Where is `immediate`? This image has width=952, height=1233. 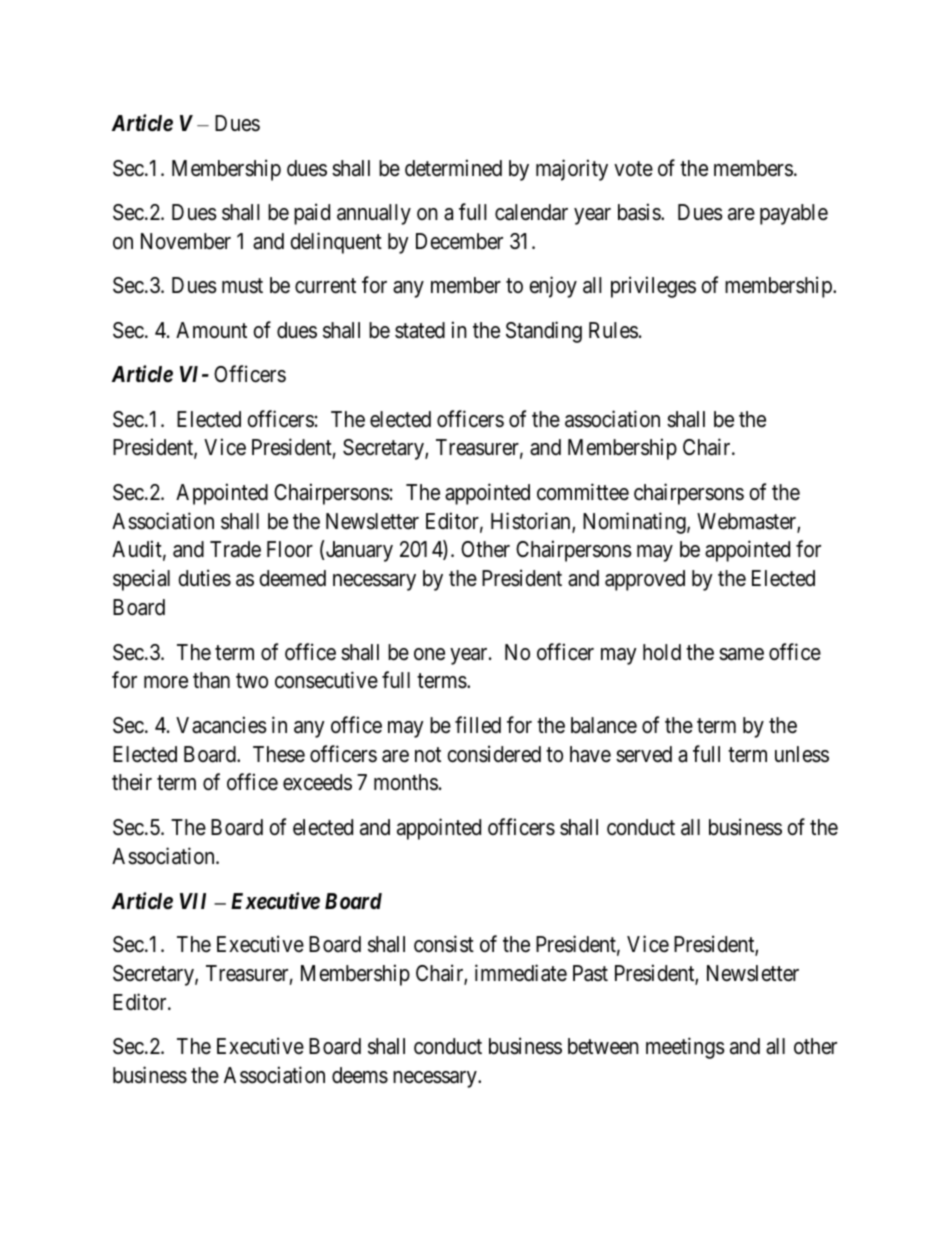
immediate is located at coordinates (521, 973).
